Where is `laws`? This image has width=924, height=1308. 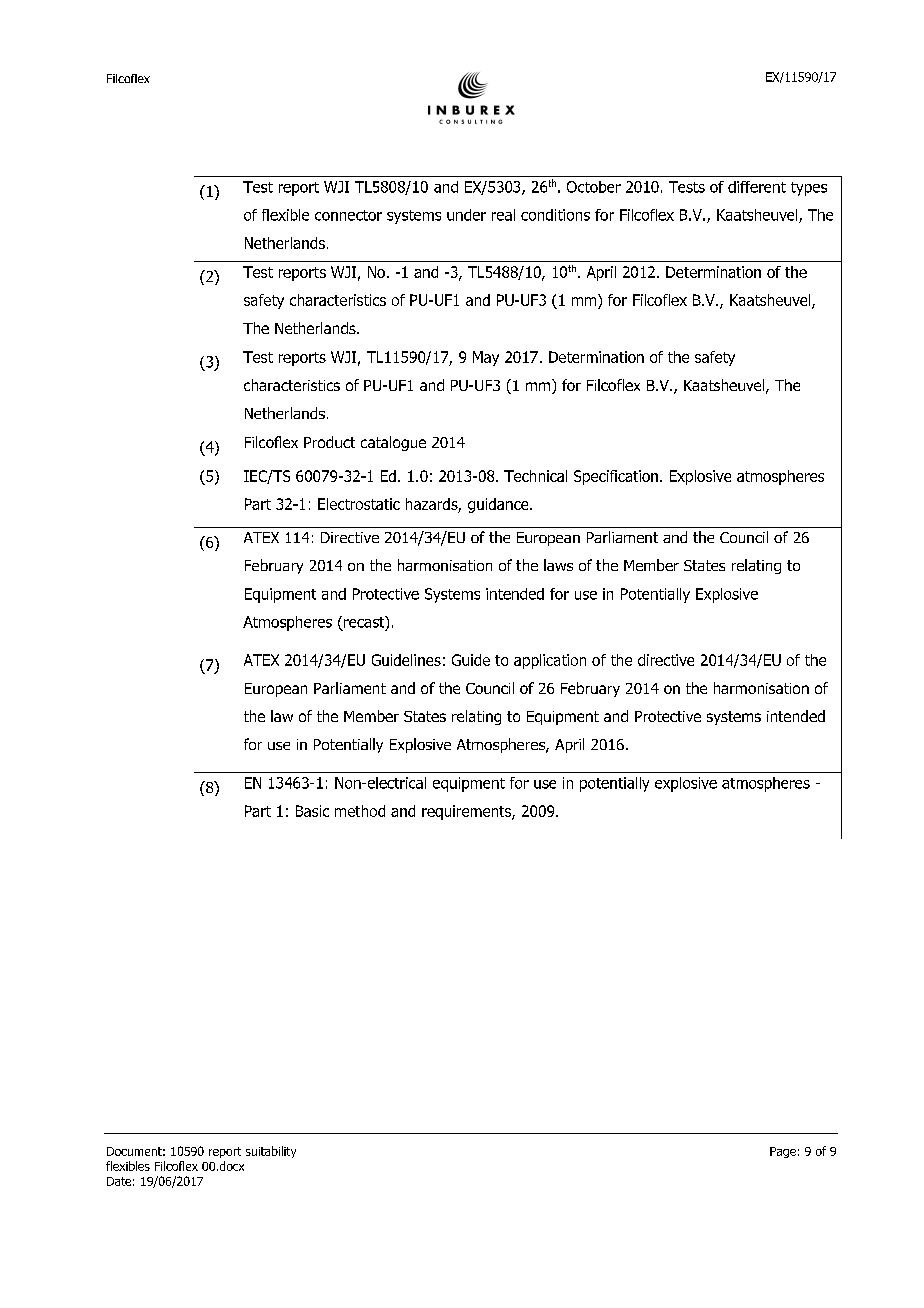
laws is located at coordinates (558, 565).
